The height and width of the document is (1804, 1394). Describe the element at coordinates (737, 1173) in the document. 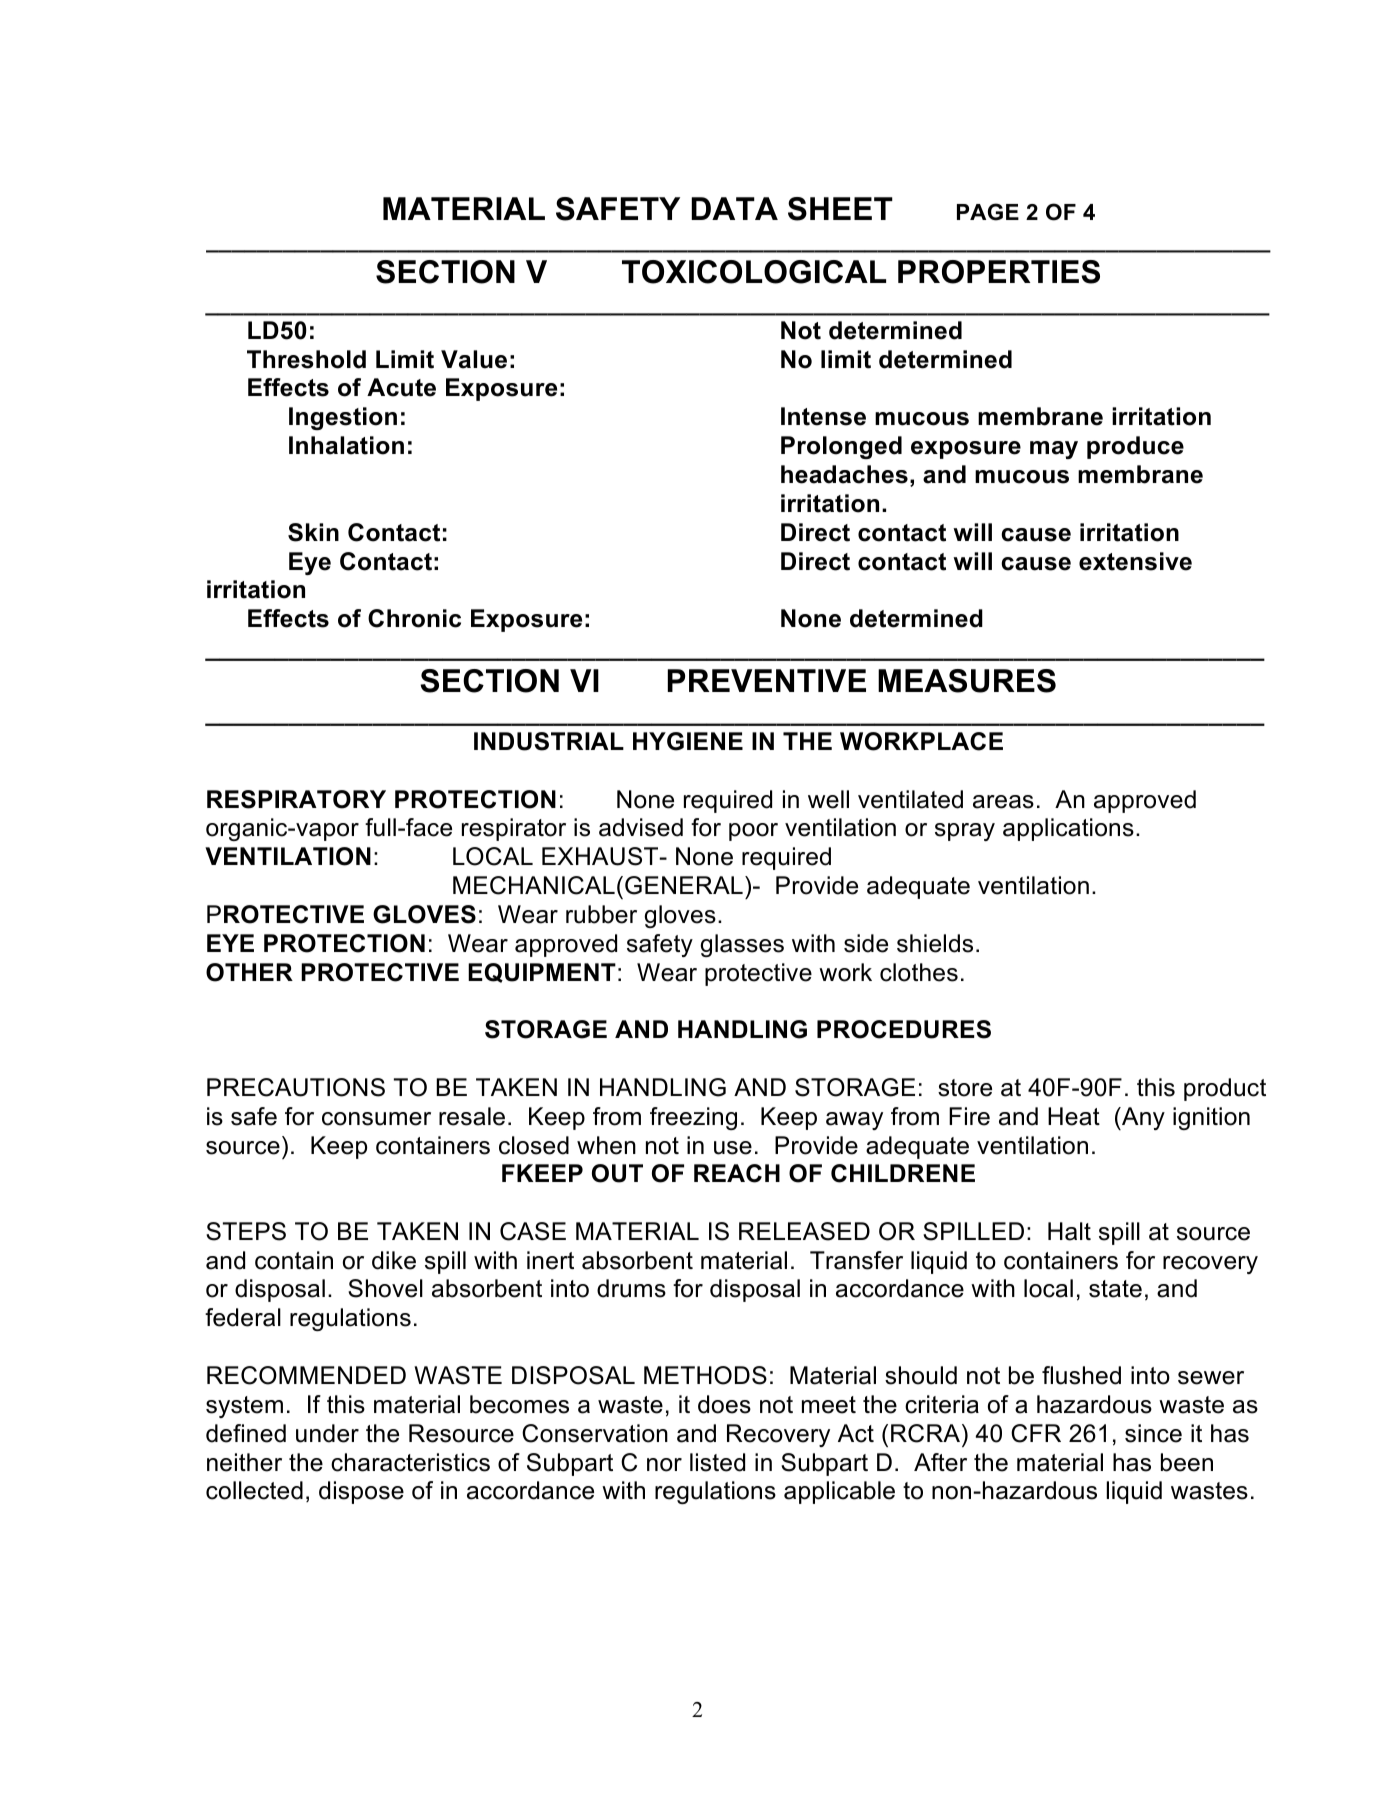

I see `REACH` at that location.
